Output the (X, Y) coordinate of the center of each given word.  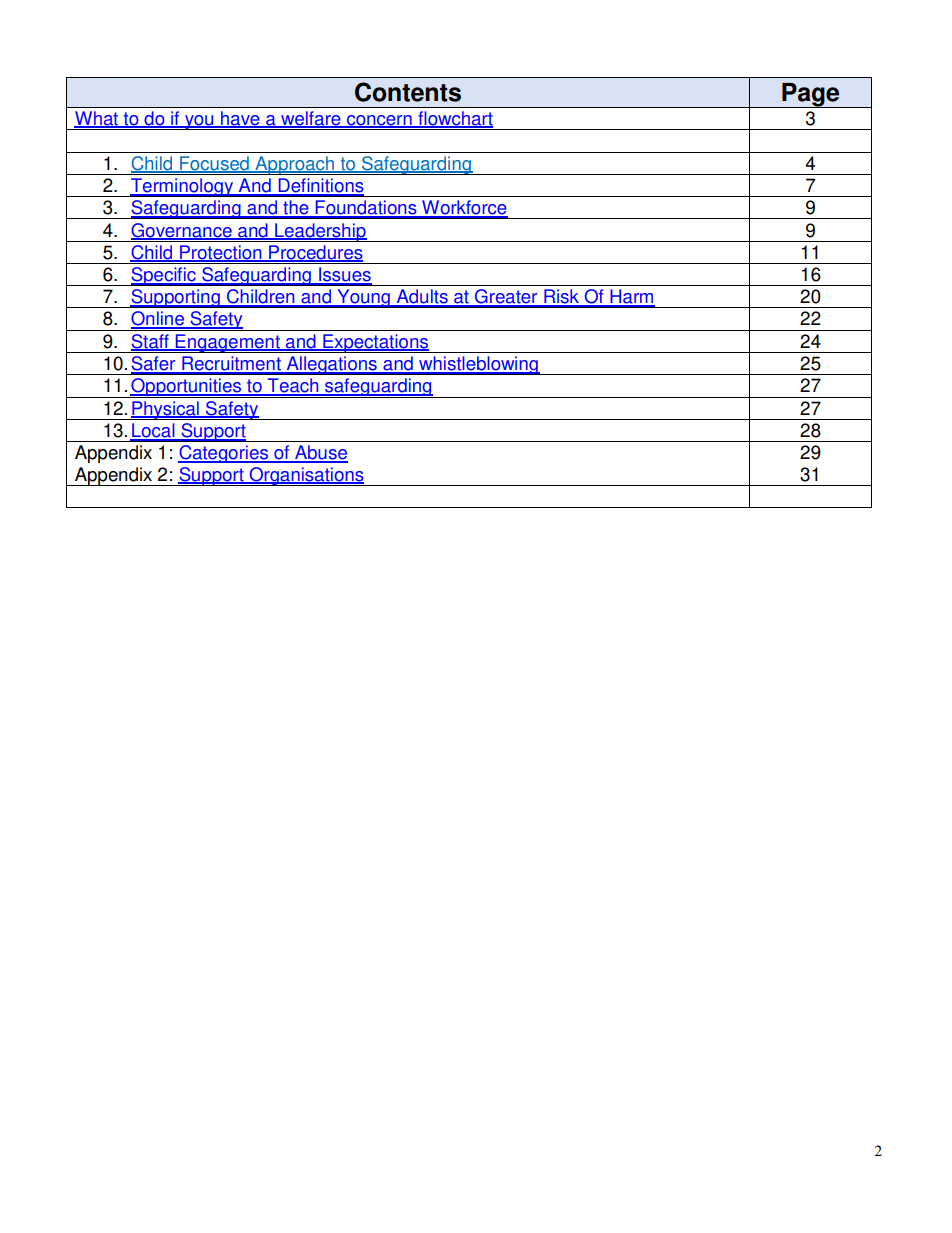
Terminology (182, 187)
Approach (294, 165)
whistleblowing (478, 365)
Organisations (306, 476)
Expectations (375, 343)
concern (379, 121)
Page (811, 95)
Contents (408, 92)
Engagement (228, 343)
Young (363, 298)
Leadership (320, 232)
